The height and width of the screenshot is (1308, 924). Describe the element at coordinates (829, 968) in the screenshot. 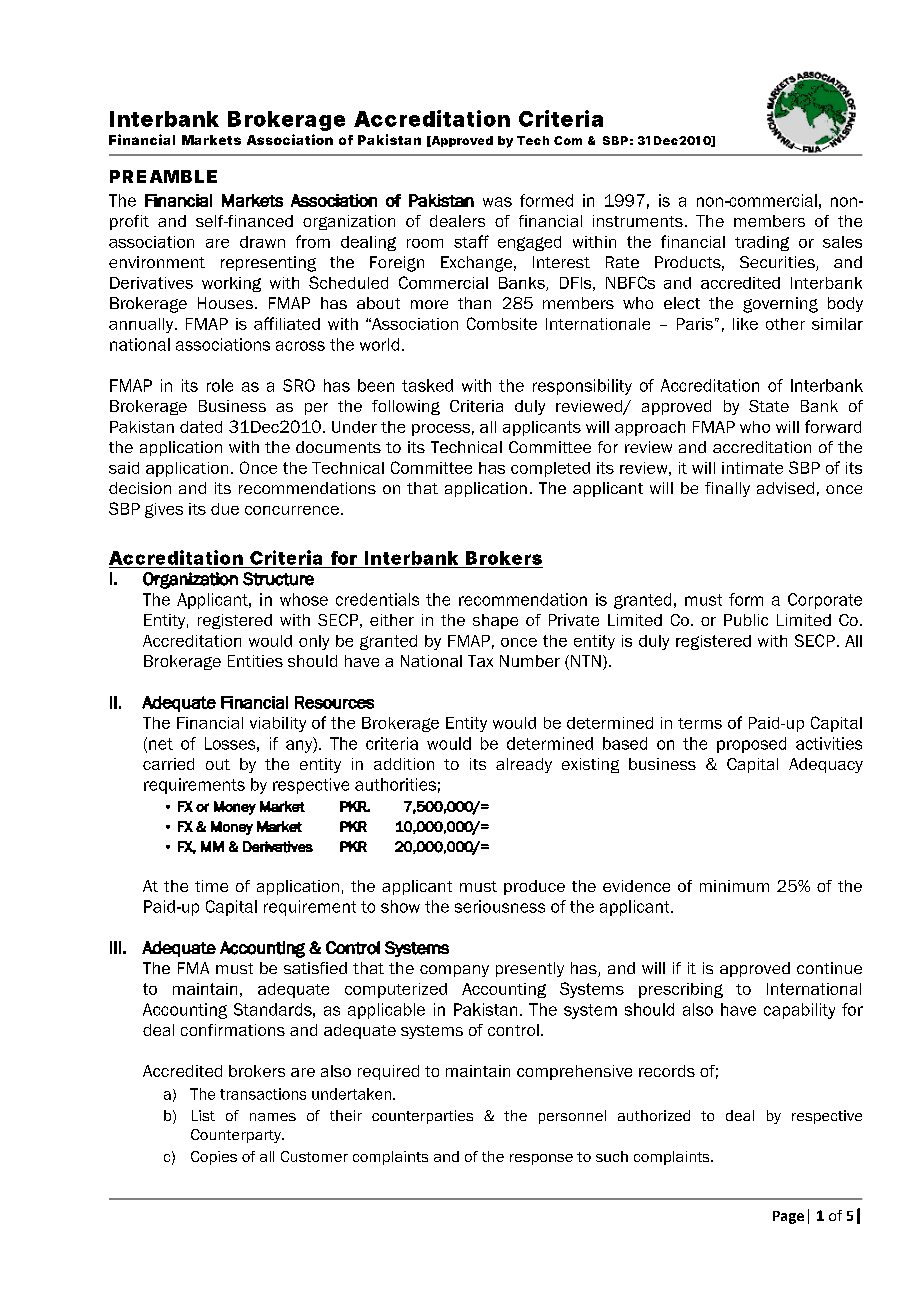

I see `continue` at that location.
